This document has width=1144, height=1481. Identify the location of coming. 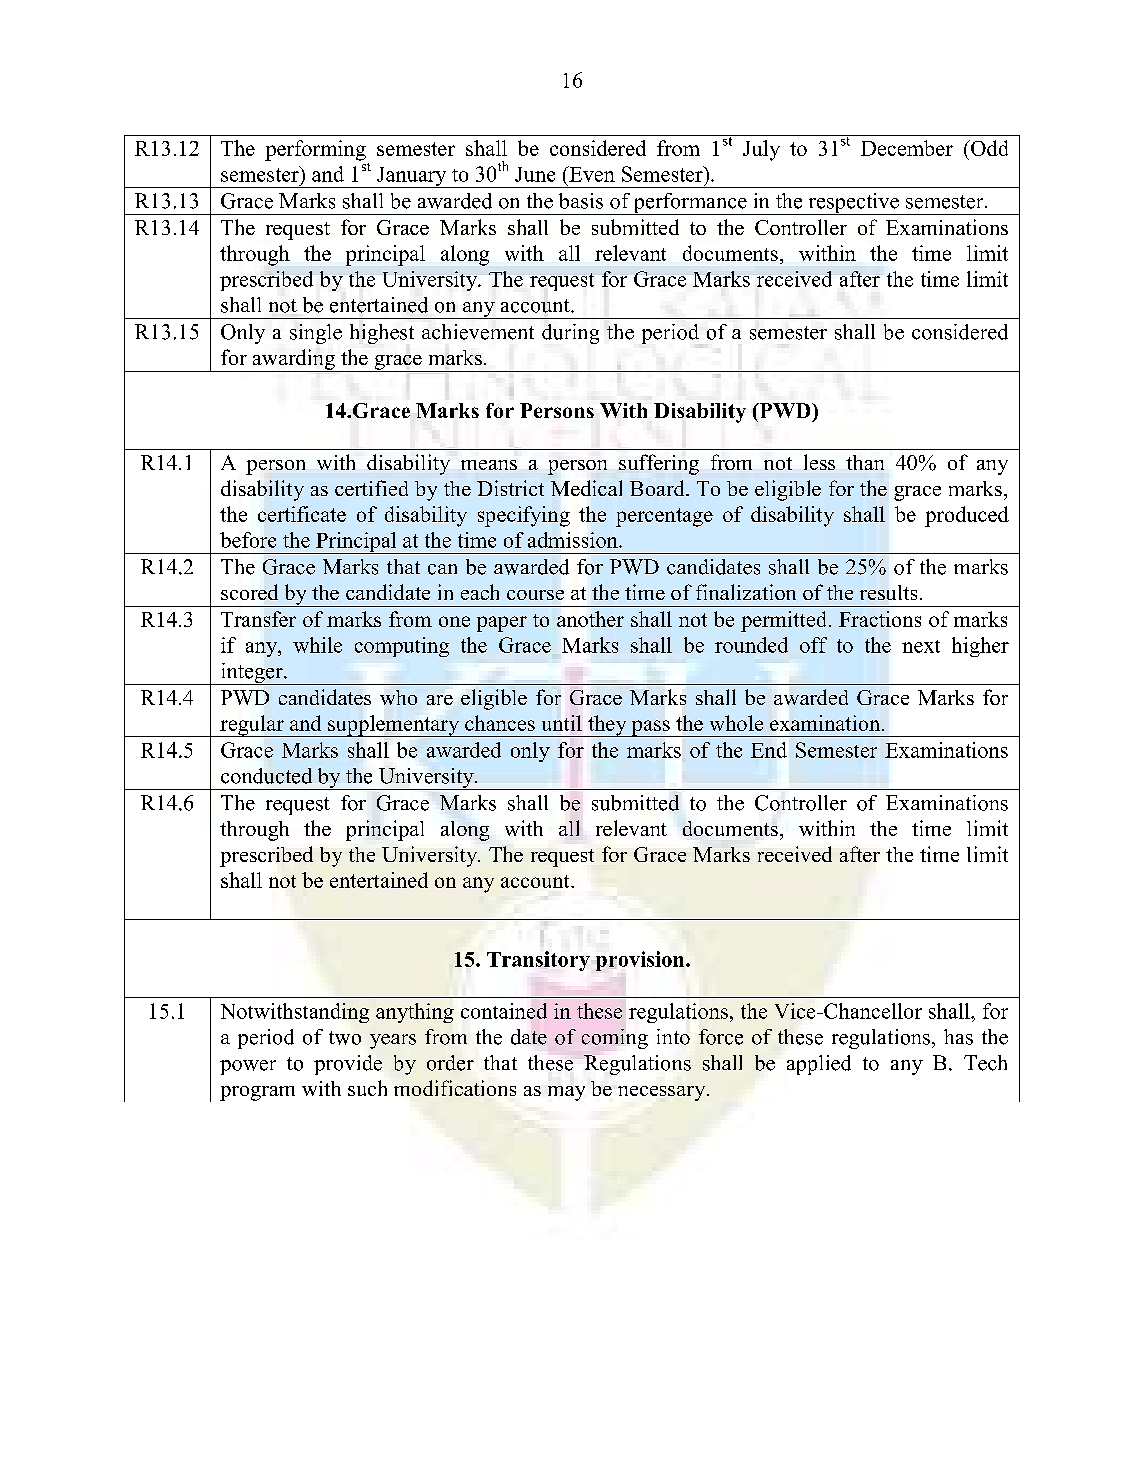
(615, 1039).
